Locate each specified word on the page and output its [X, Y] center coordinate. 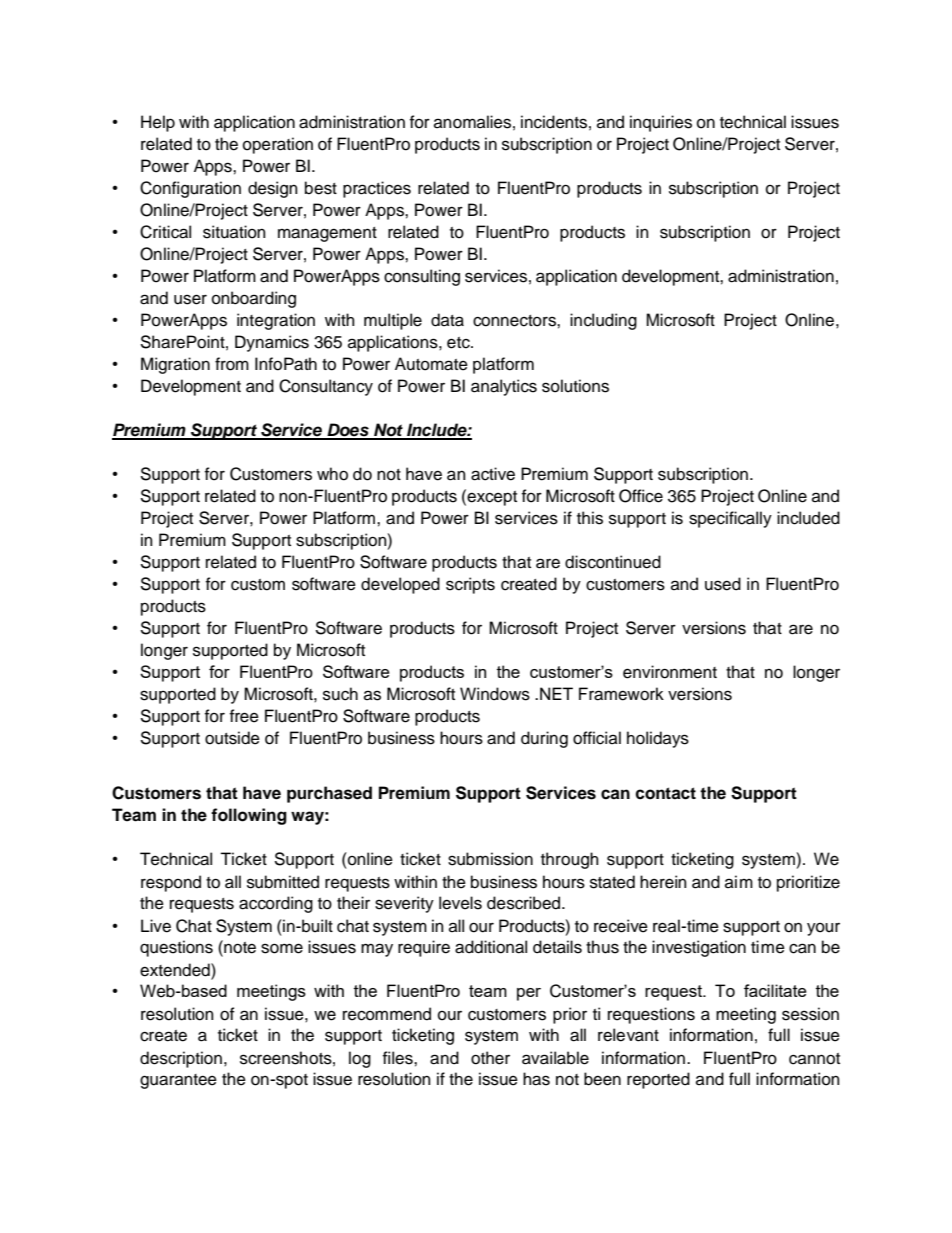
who [332, 474]
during [544, 739]
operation [278, 145]
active [493, 474]
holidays [658, 739]
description [181, 1059]
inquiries [661, 123]
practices [377, 189]
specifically [730, 519]
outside [232, 738]
